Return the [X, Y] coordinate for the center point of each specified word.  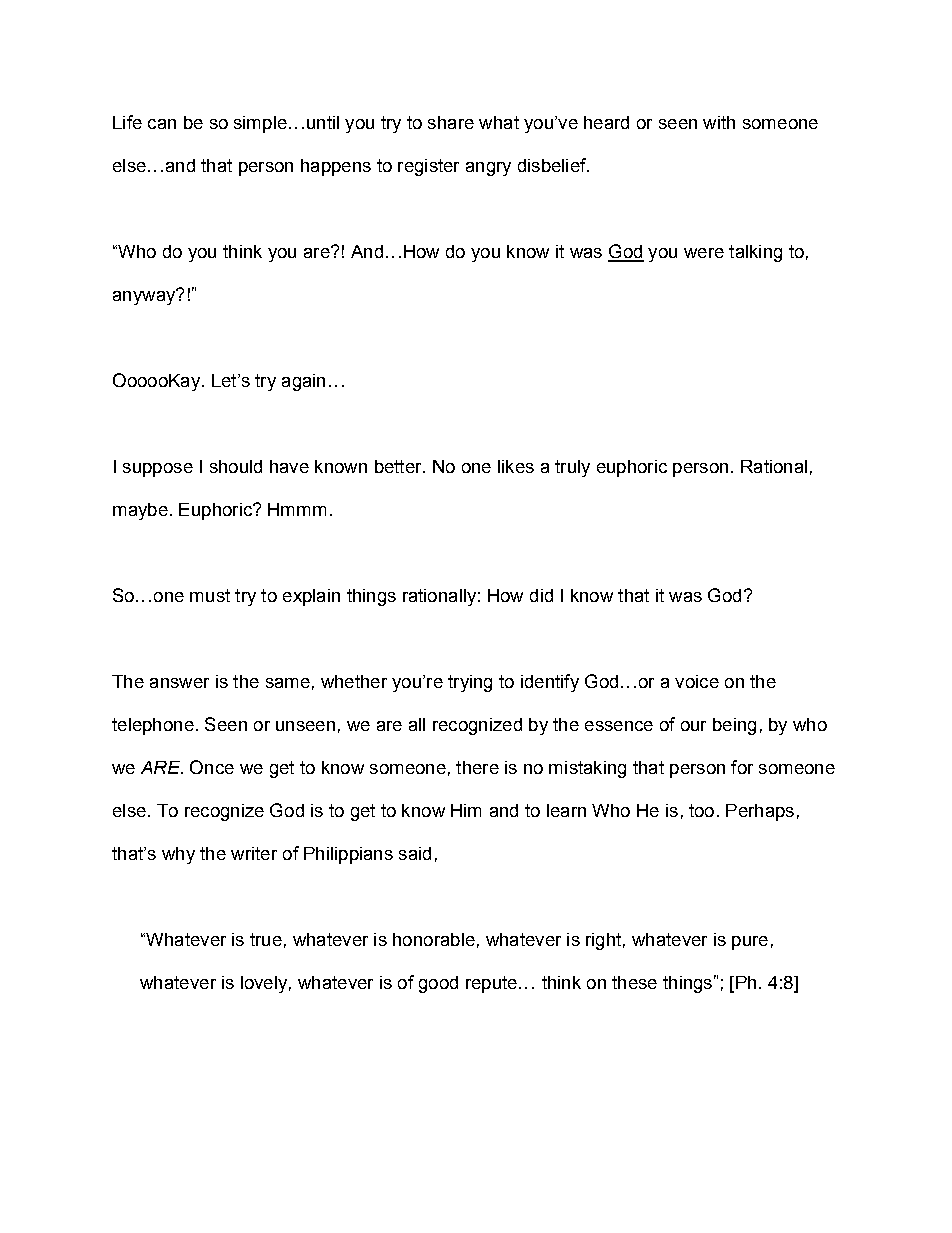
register [428, 167]
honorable [434, 939]
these [634, 982]
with [719, 122]
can [162, 124]
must [210, 595]
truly [572, 468]
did [541, 595]
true [266, 939]
